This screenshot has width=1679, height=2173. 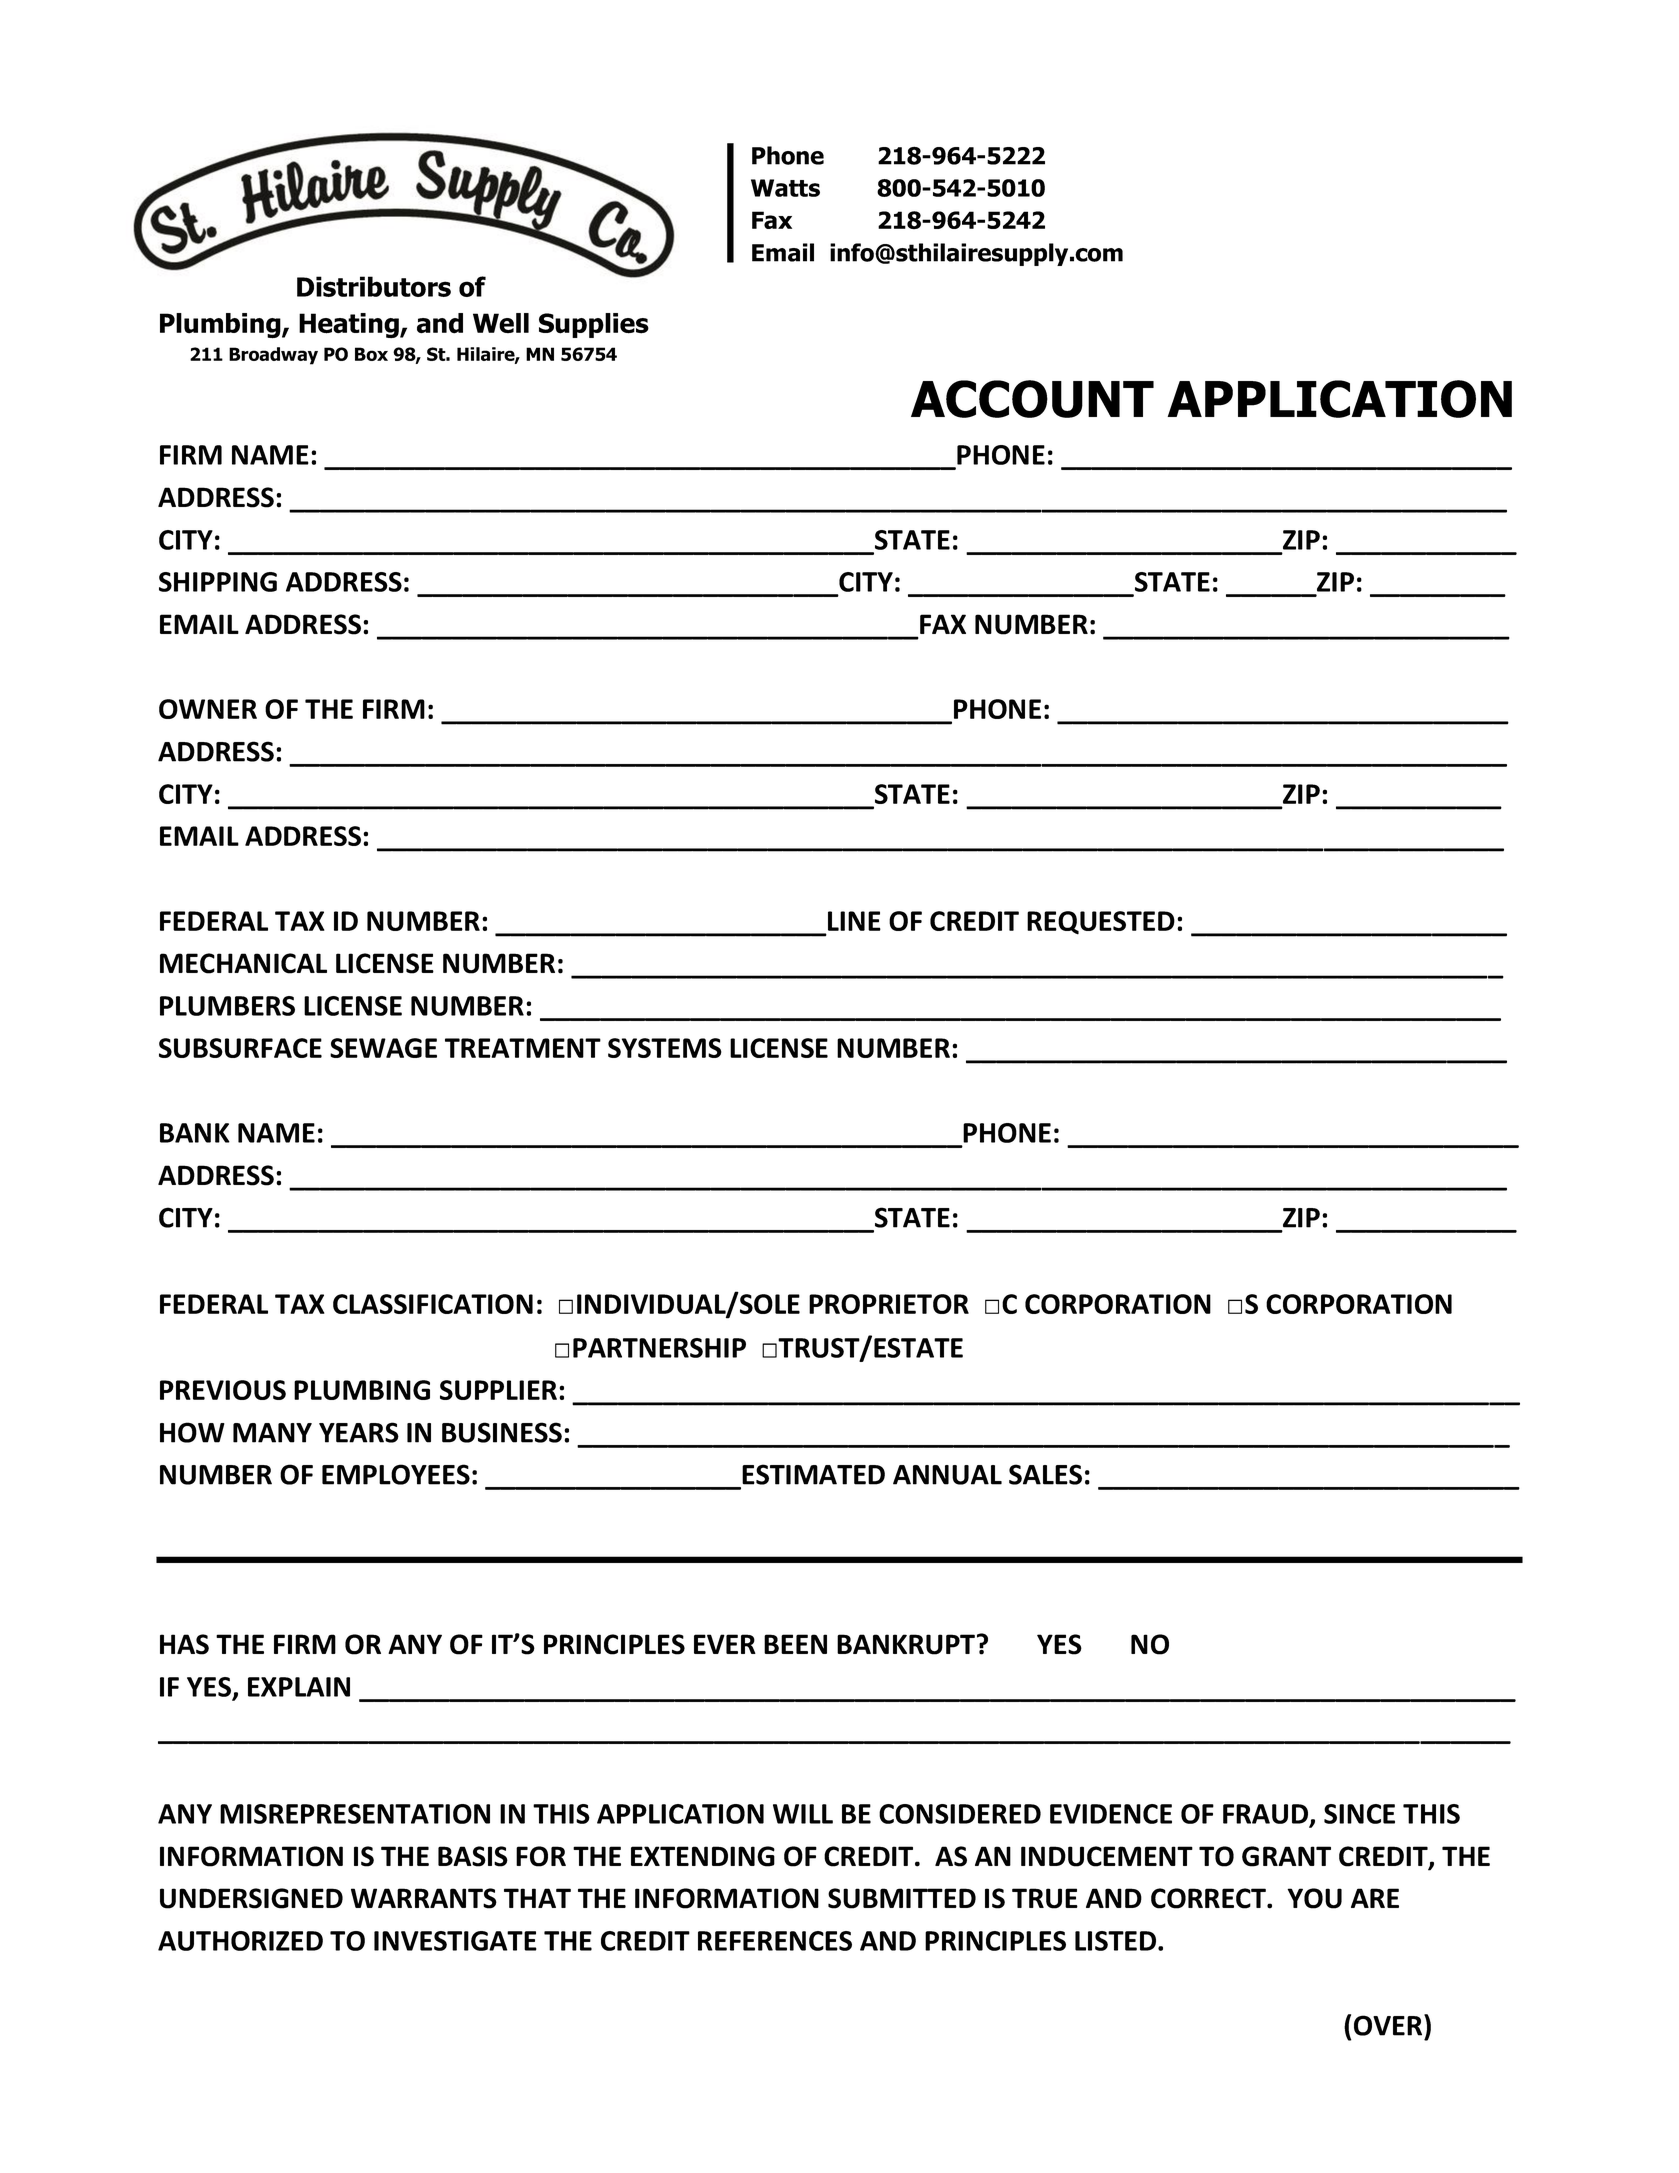 I want to click on AUTHORIZED, so click(x=240, y=1941).
